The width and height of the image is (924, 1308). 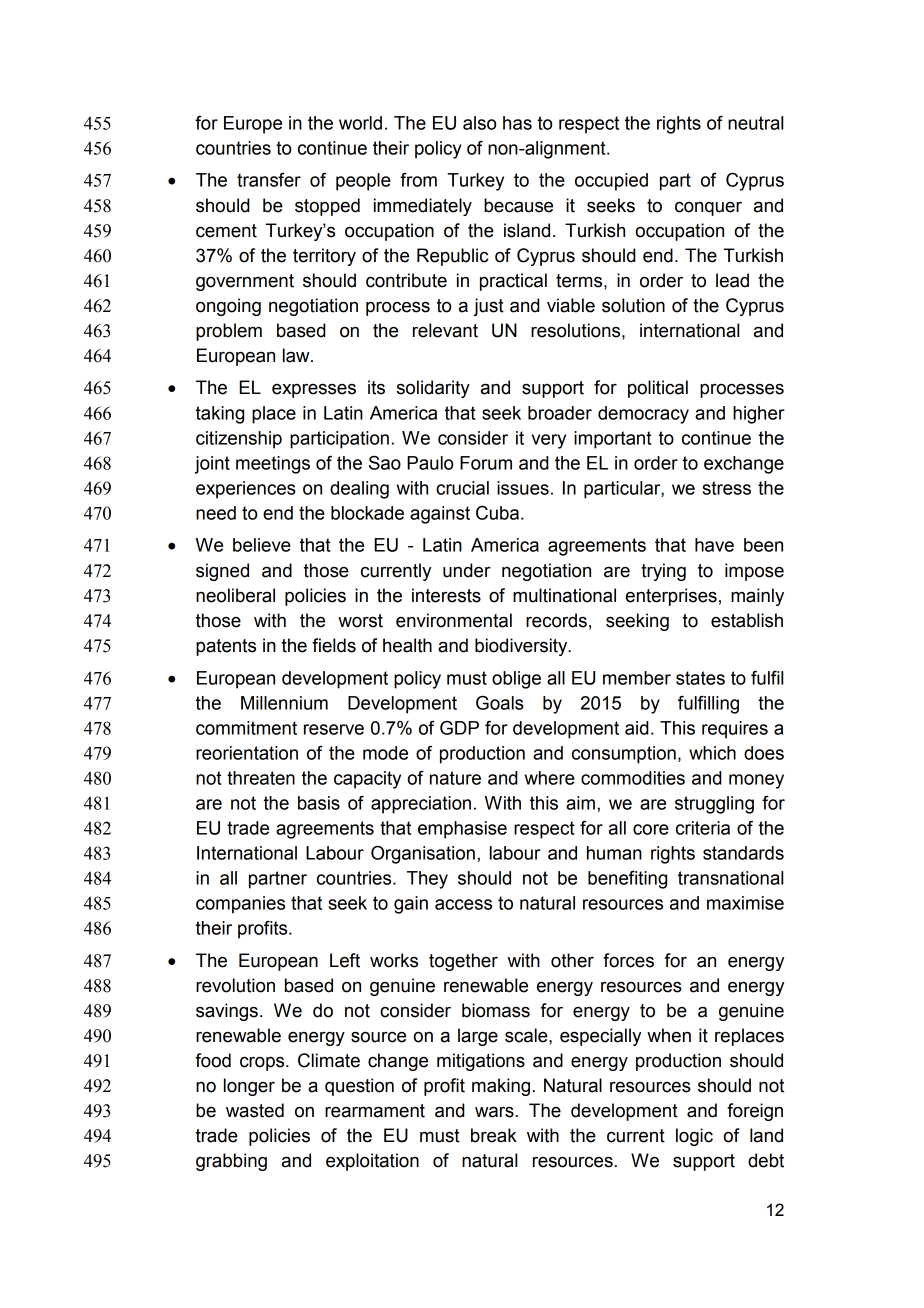 What do you see at coordinates (479, 123) in the image?
I see `also` at bounding box center [479, 123].
